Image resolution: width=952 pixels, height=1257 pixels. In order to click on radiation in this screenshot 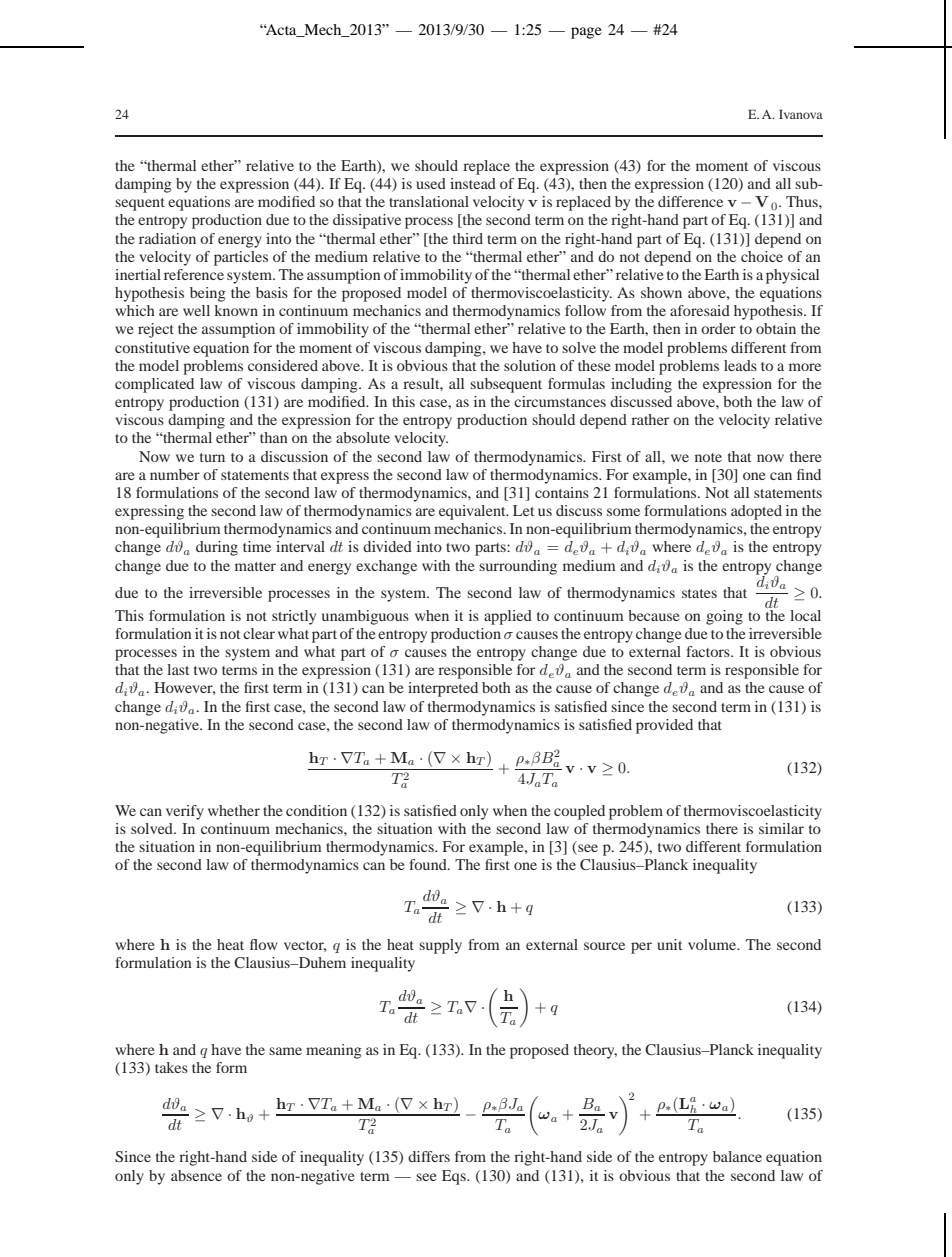, I will do `click(167, 238)`.
